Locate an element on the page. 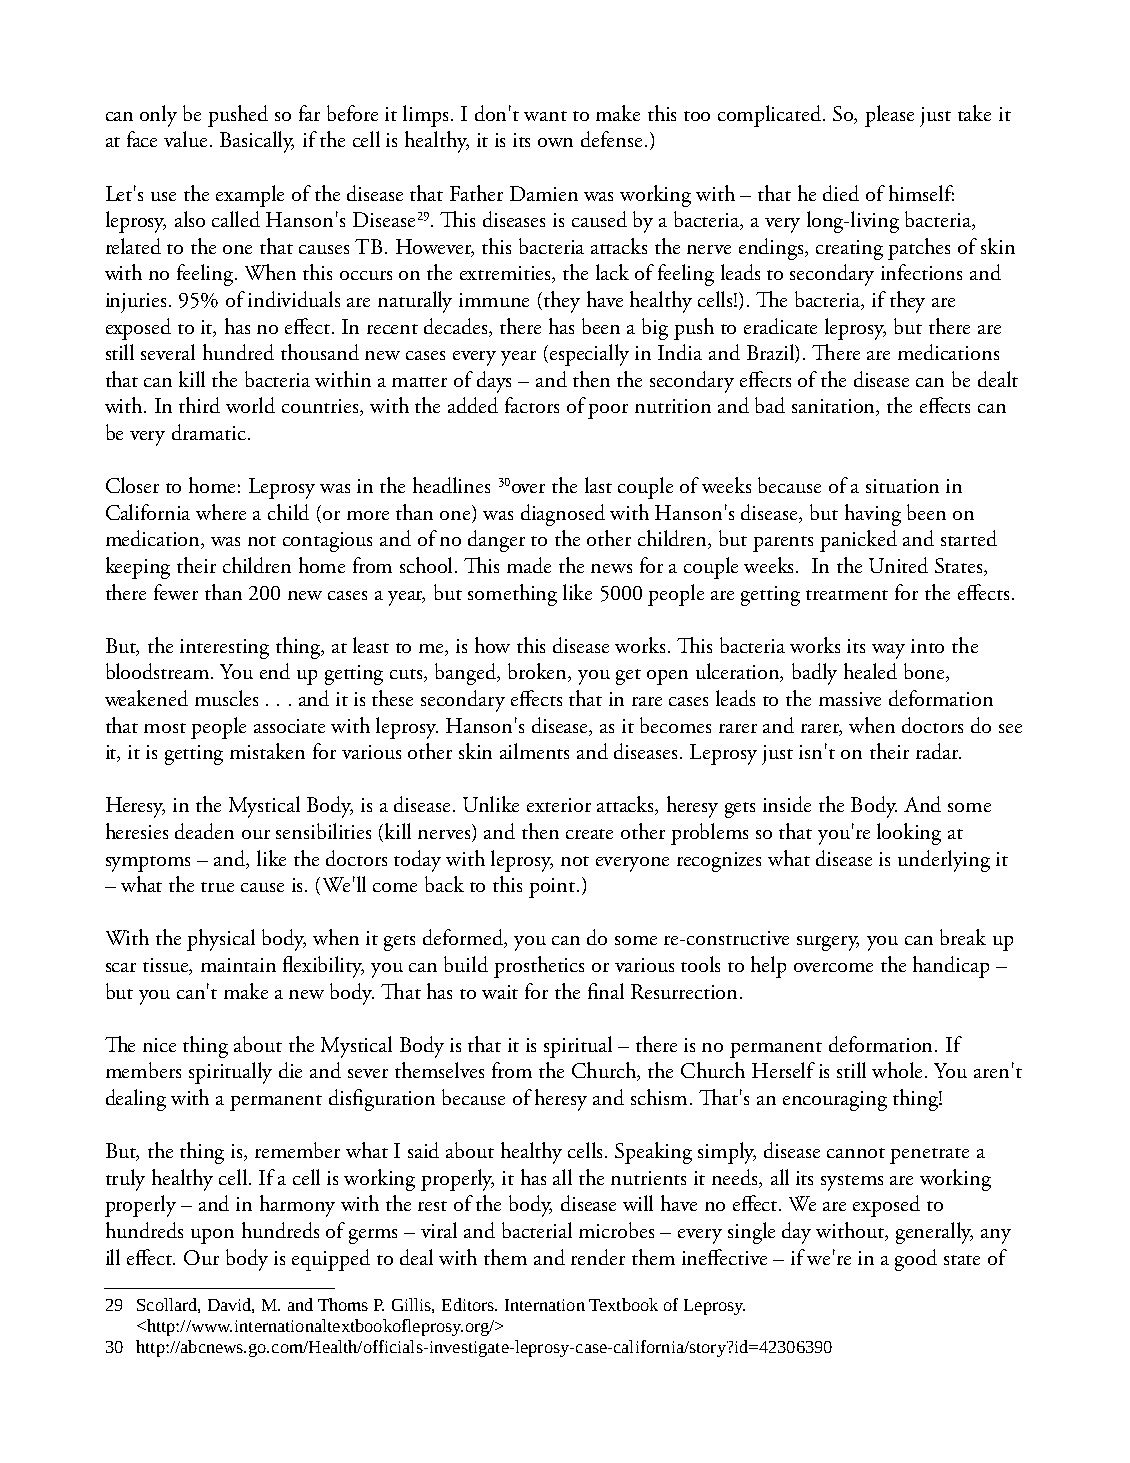 This page has width=1130, height=1463. upon is located at coordinates (212, 1236).
